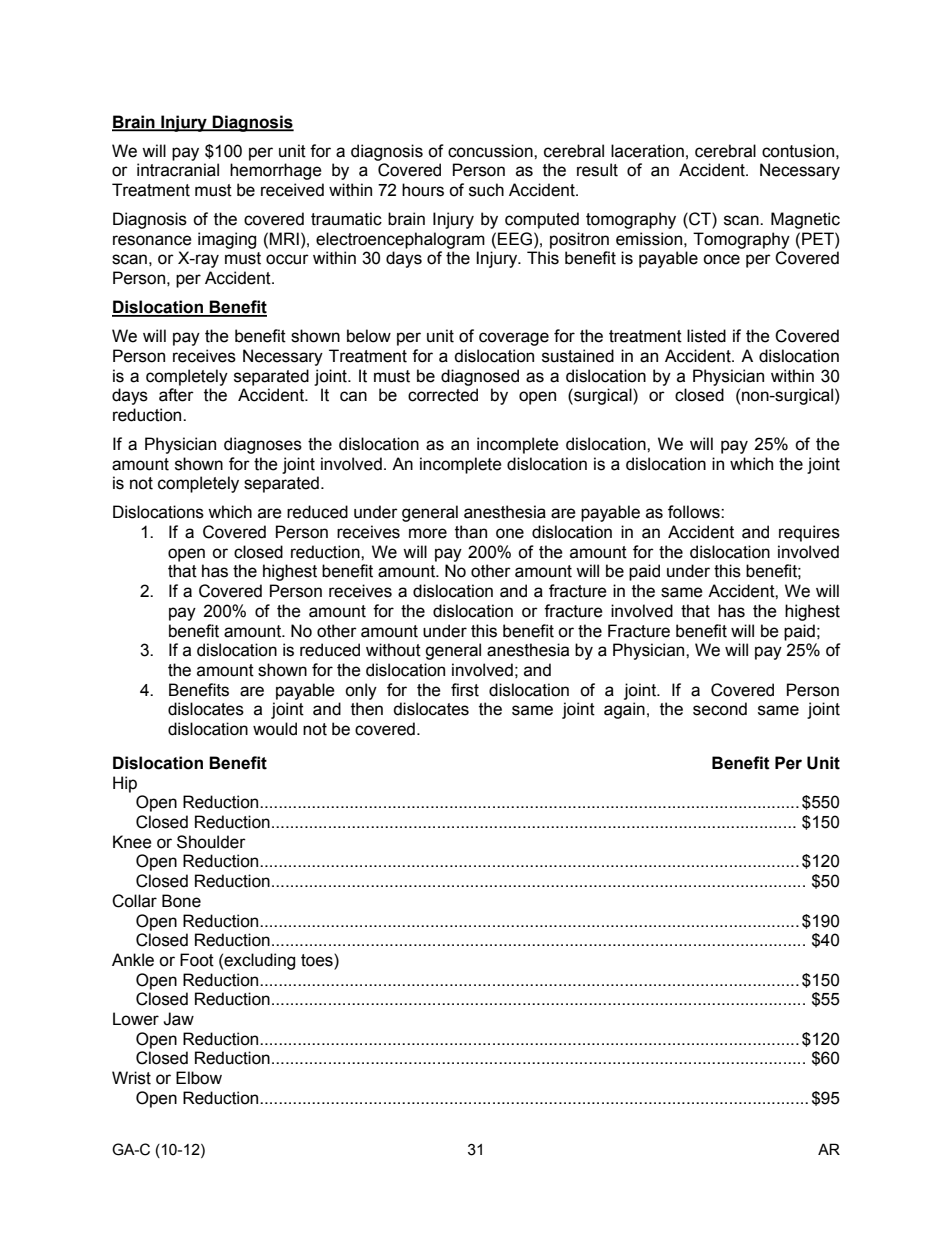 This screenshot has height=1233, width=952. What do you see at coordinates (178, 1019) in the screenshot?
I see `Jaw` at bounding box center [178, 1019].
